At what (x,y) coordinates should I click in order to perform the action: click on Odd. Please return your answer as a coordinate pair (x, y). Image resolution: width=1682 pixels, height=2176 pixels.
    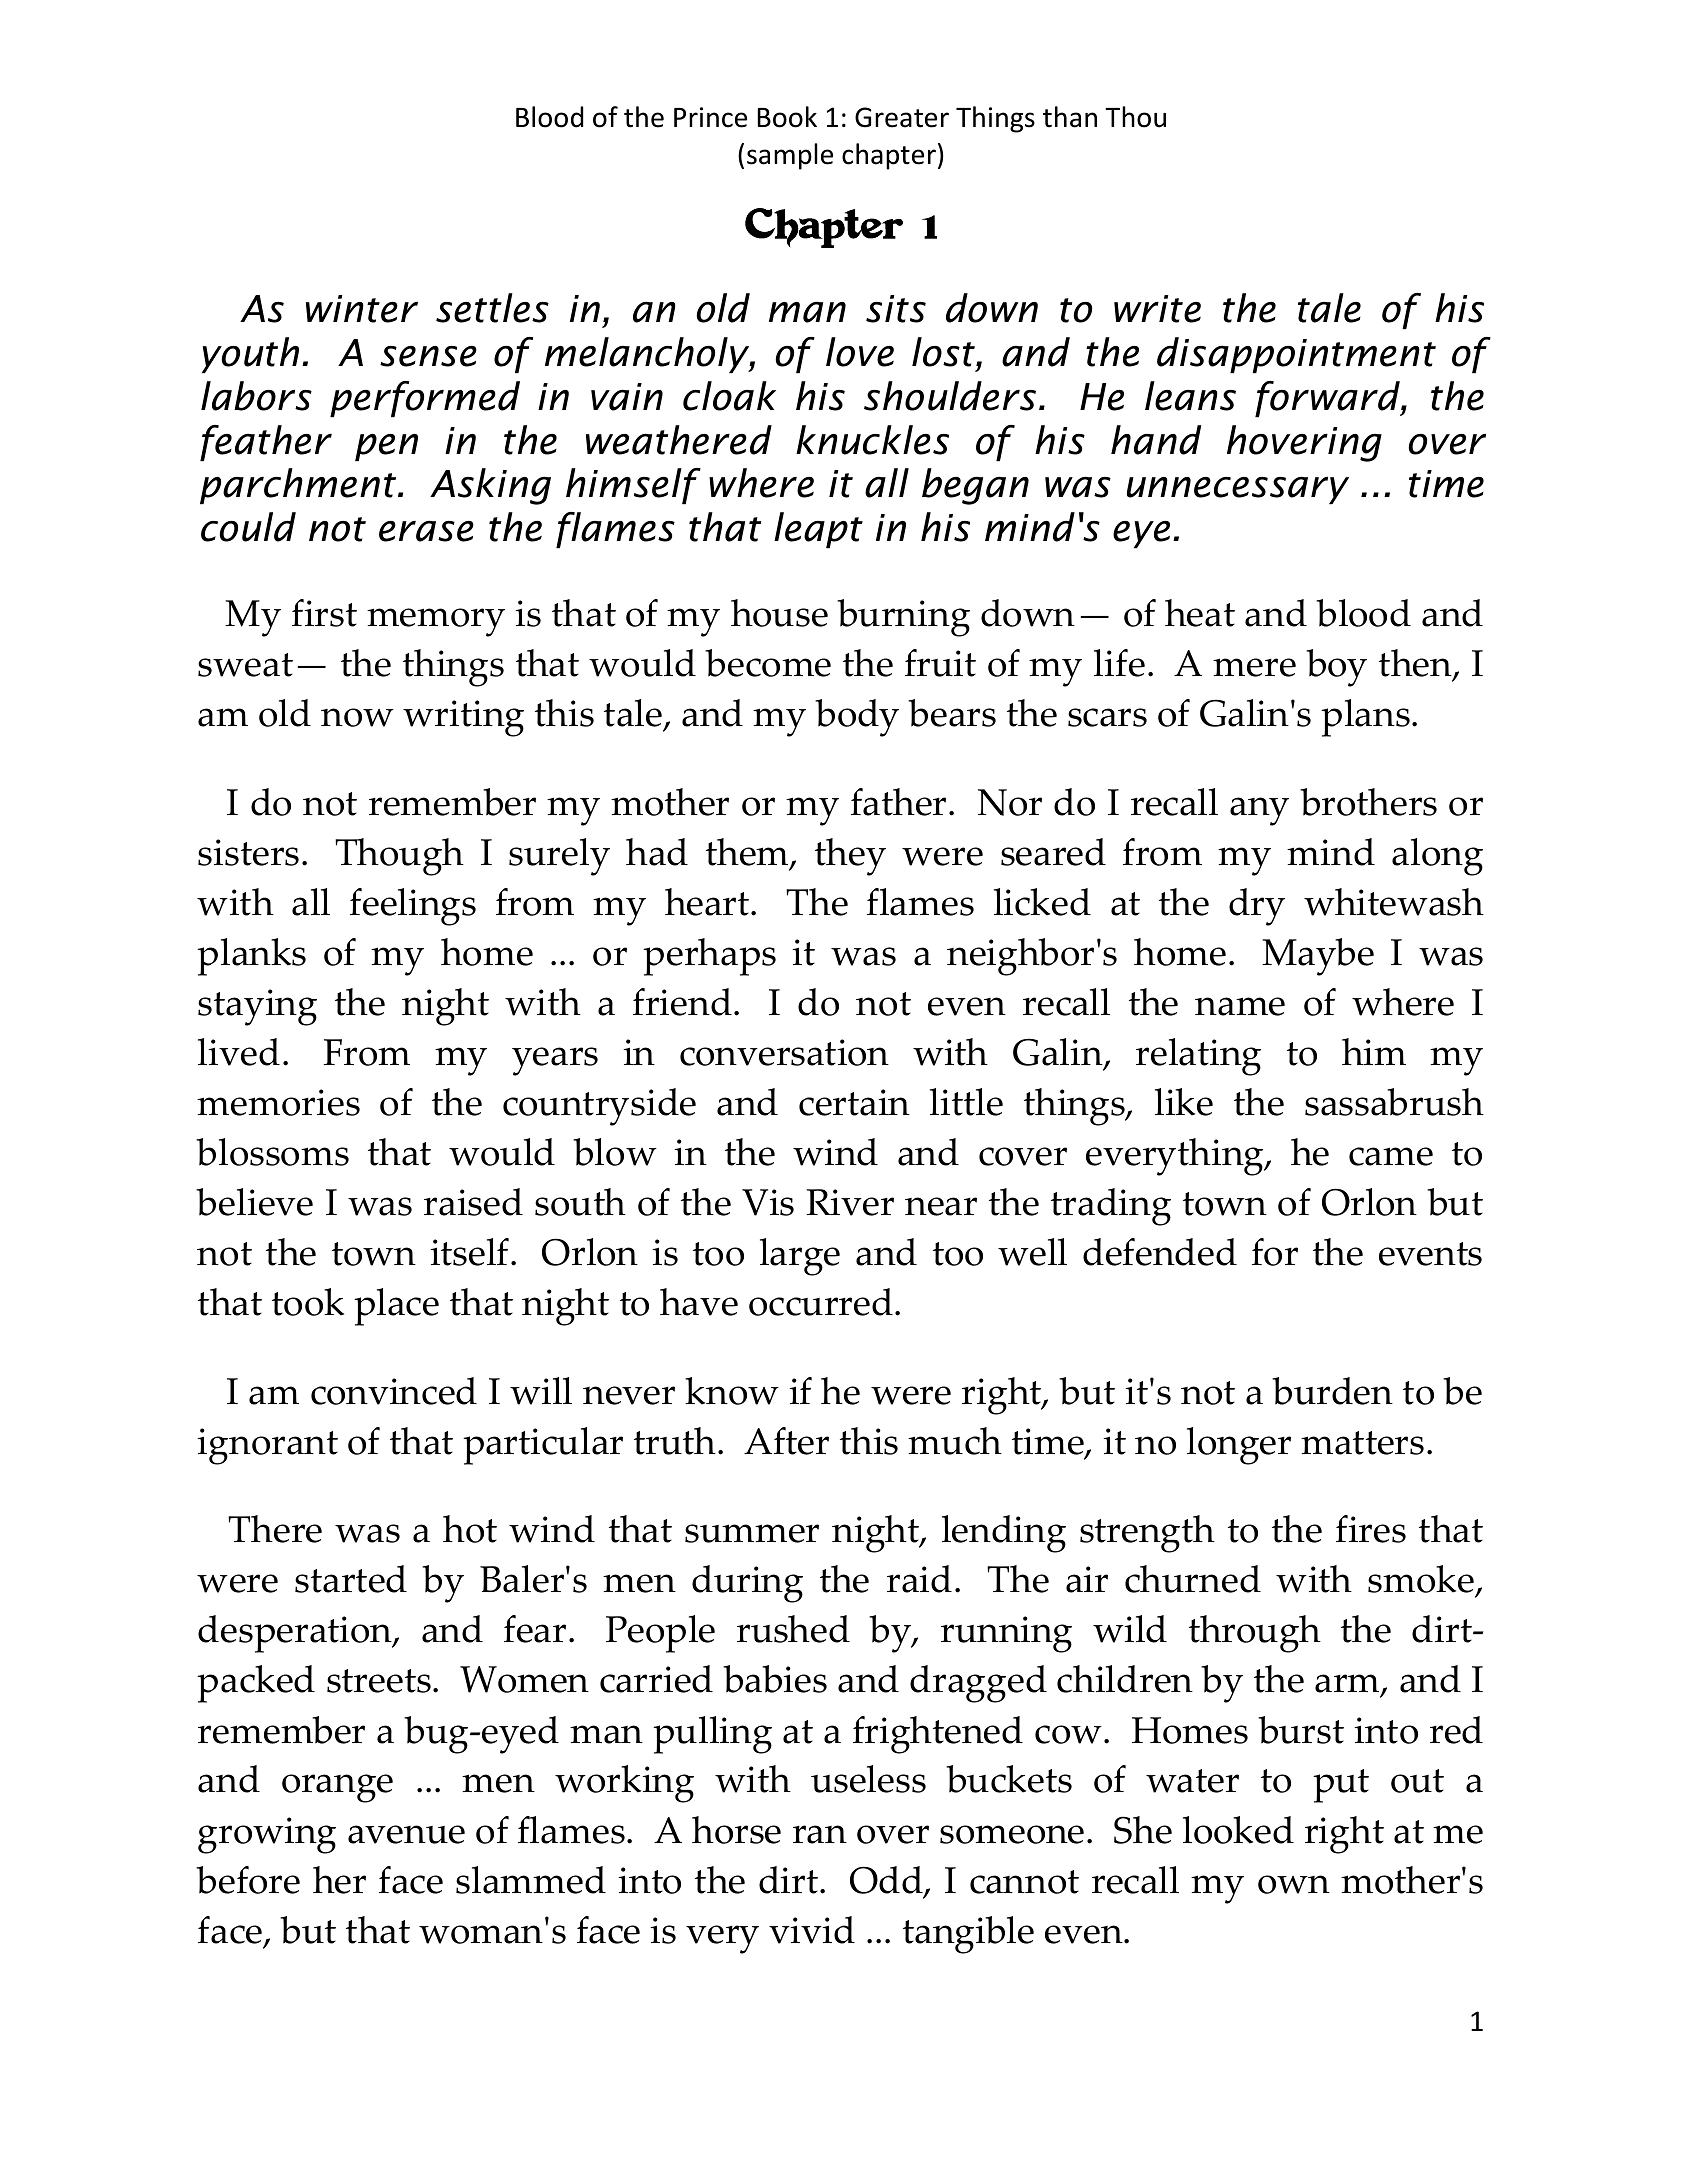
    Looking at the image, I should click on (887, 1881).
